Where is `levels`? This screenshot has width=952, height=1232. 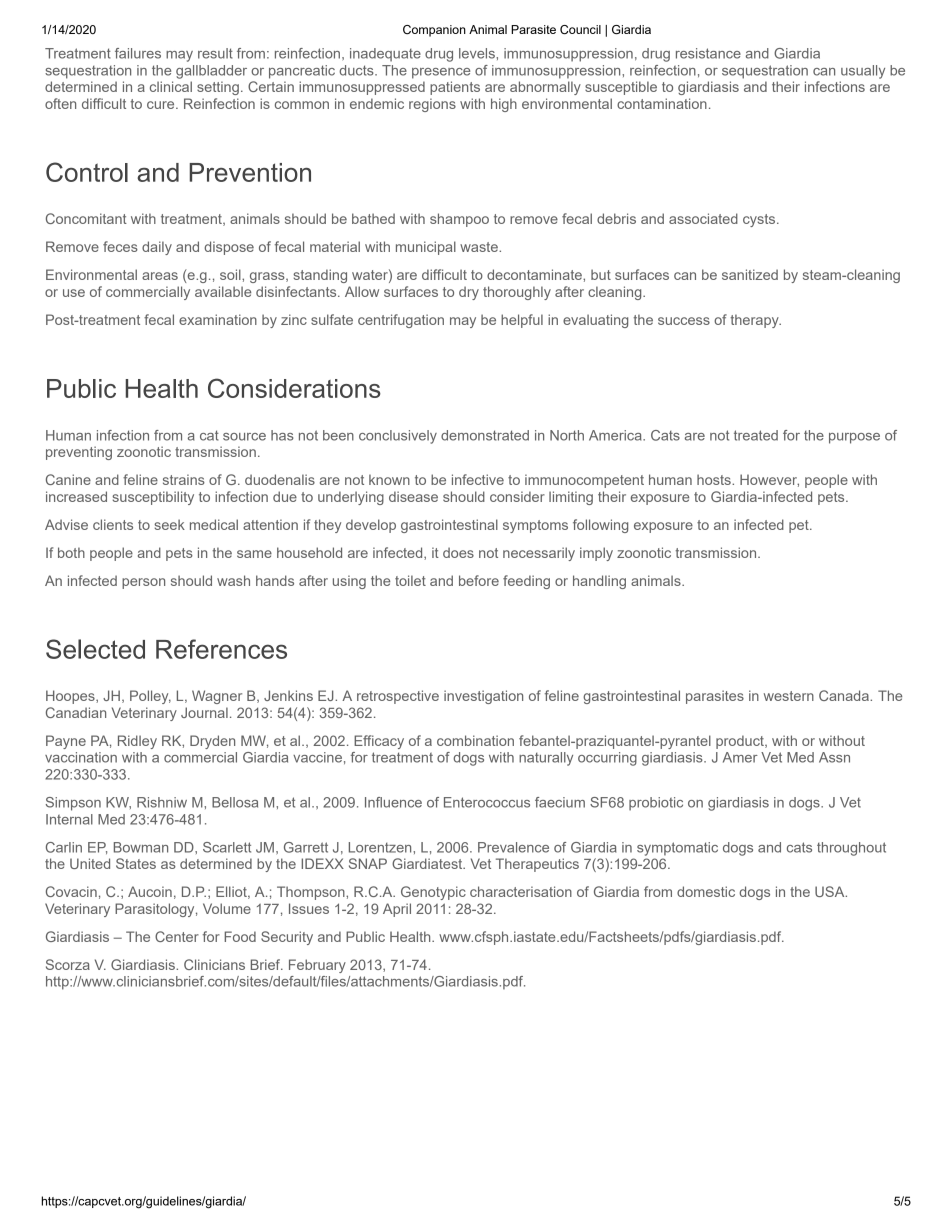 levels is located at coordinates (478, 53).
